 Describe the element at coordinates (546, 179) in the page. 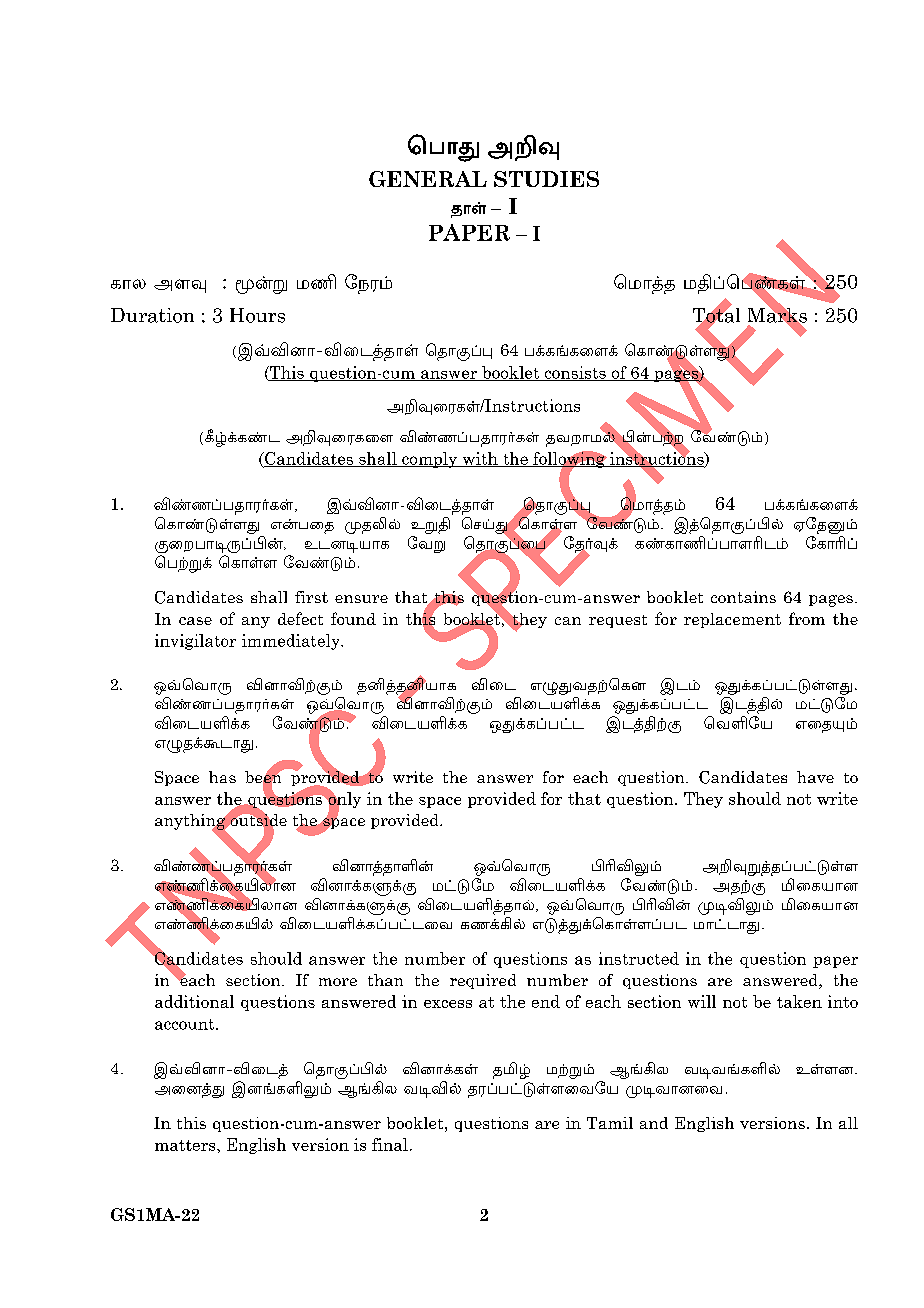

I see `STUDIES` at that location.
